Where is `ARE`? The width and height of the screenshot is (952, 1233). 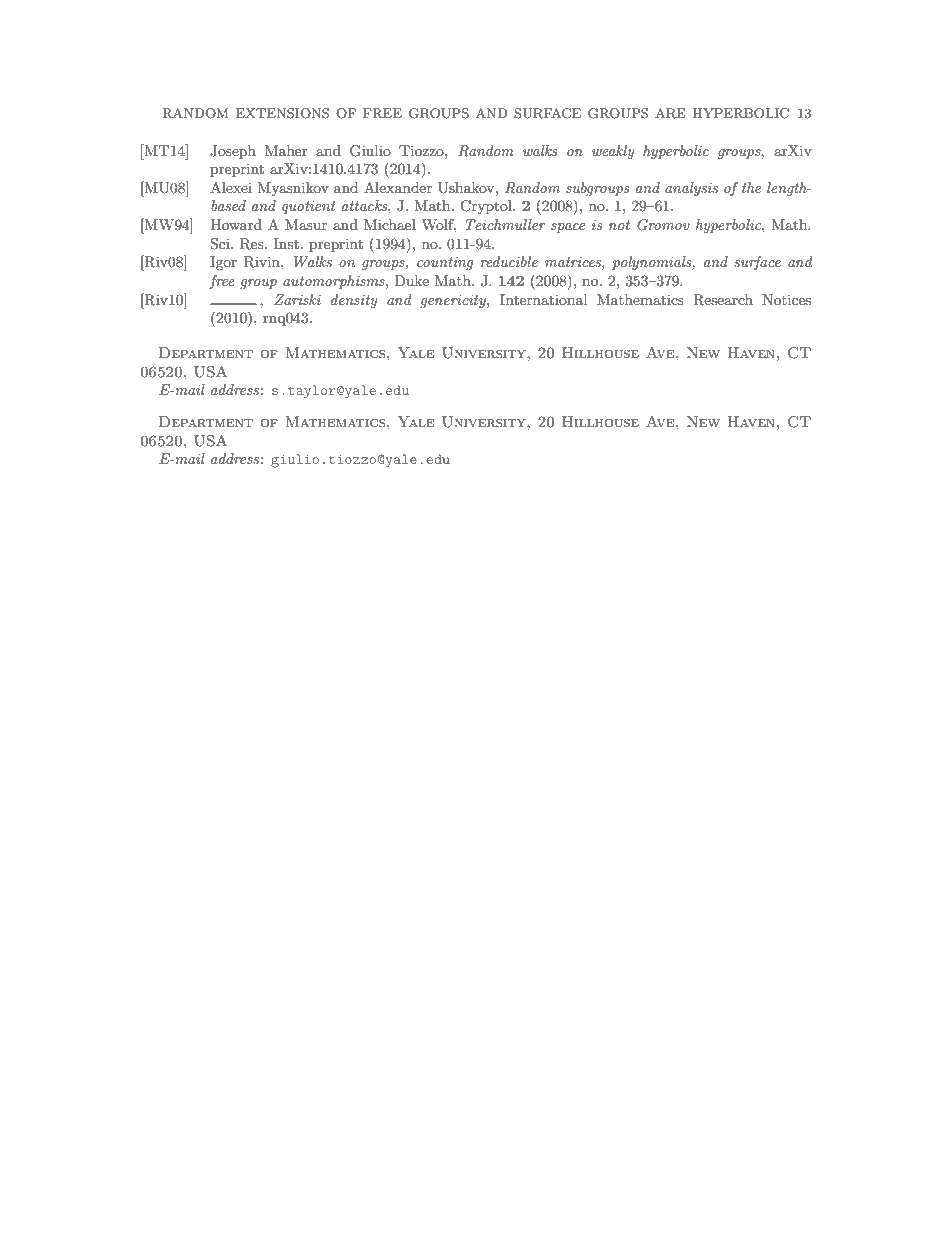 ARE is located at coordinates (670, 113).
